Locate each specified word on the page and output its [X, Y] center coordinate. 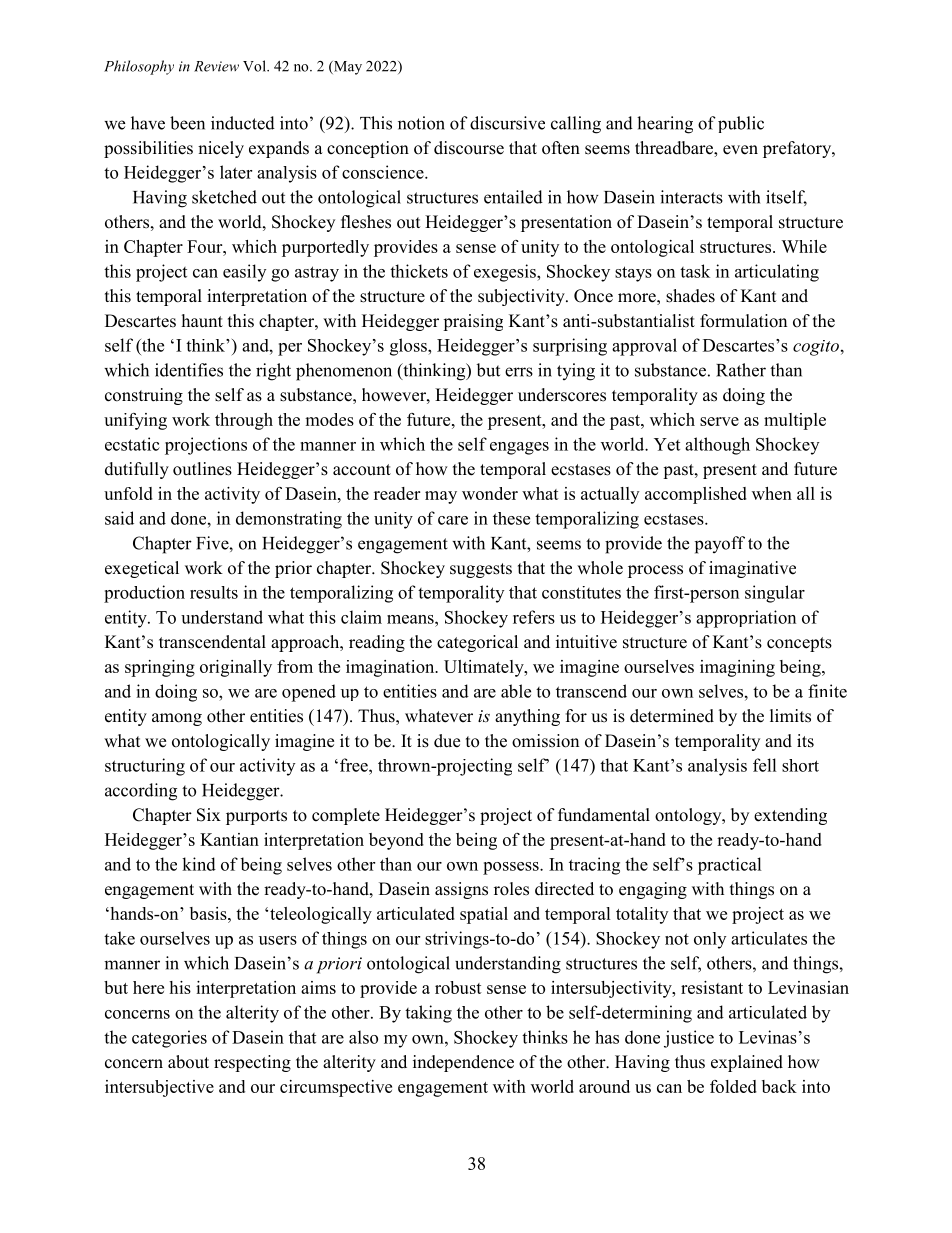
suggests [481, 570]
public [741, 124]
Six [209, 815]
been [187, 123]
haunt [202, 321]
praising [473, 322]
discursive [507, 123]
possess [512, 868]
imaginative [752, 569]
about [188, 1062]
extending [790, 816]
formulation [743, 321]
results [214, 592]
